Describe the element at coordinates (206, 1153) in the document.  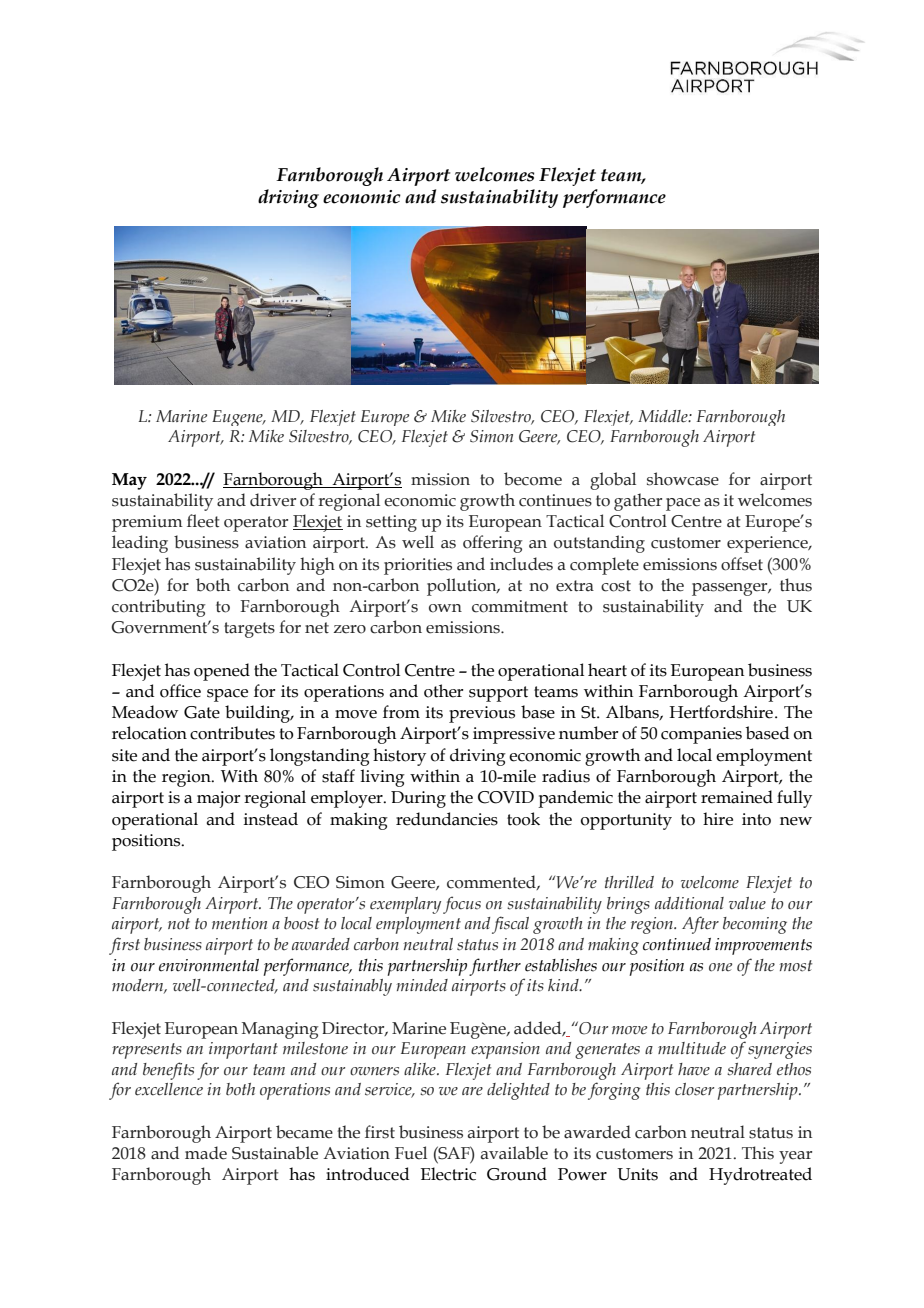
I see `made` at that location.
